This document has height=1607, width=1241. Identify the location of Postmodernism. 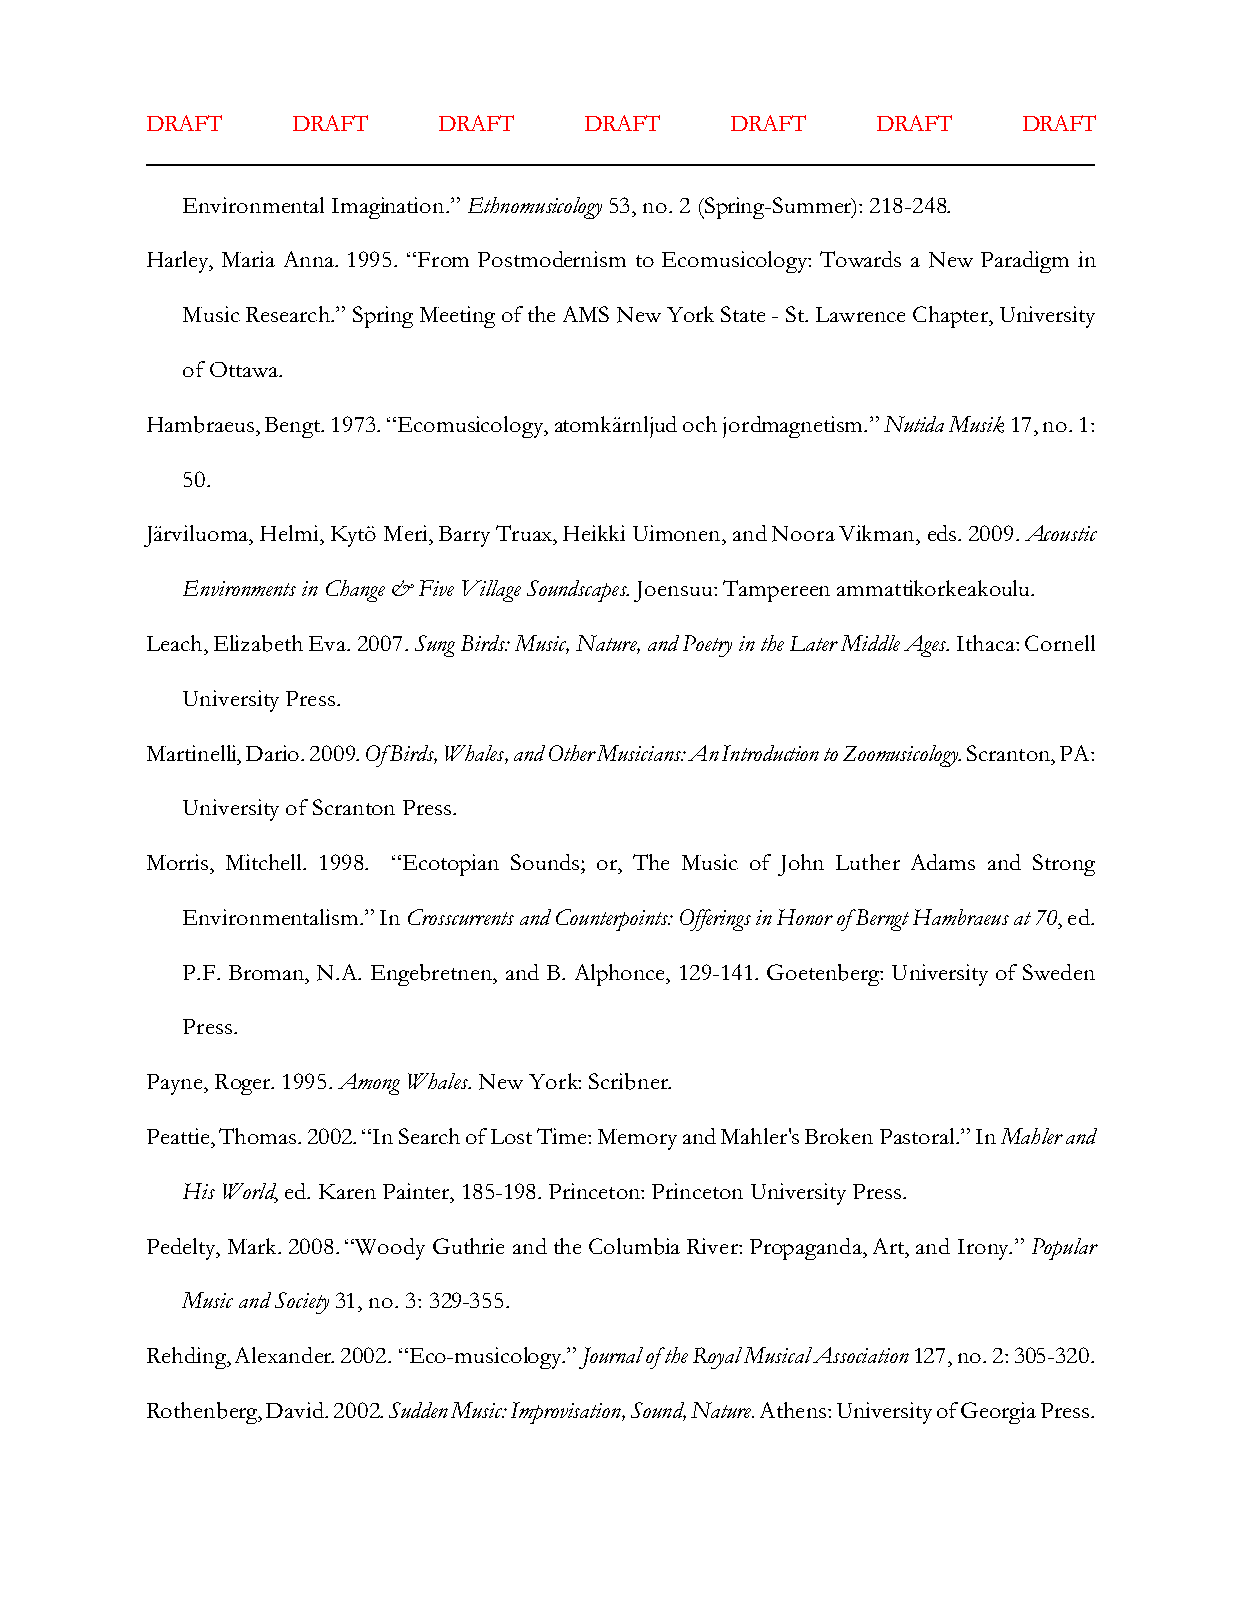
(552, 259).
